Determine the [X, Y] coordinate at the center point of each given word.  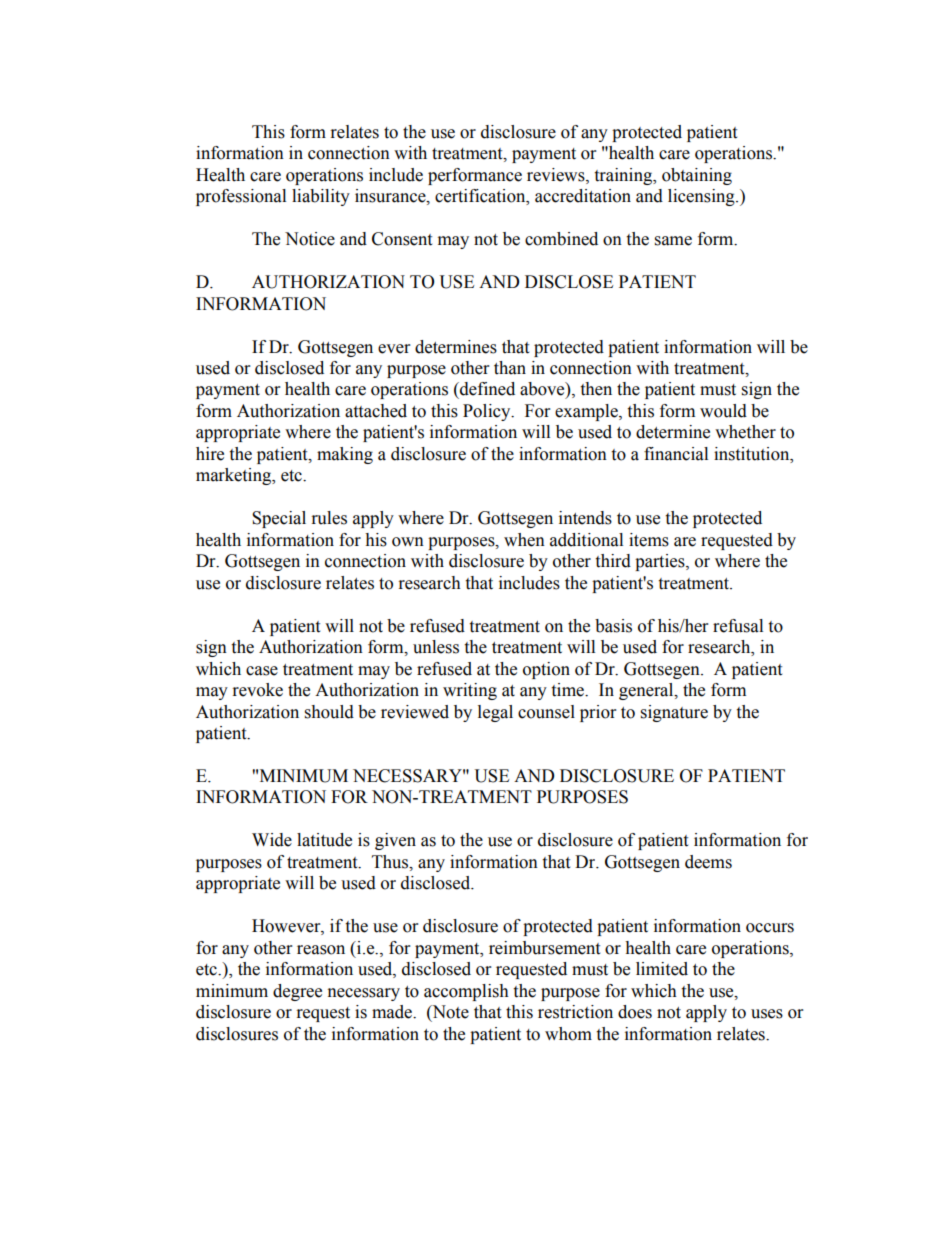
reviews [557, 175]
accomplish [466, 992]
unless [436, 647]
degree [297, 992]
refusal [738, 626]
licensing [702, 197]
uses [767, 1014]
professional [241, 197]
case [262, 671]
